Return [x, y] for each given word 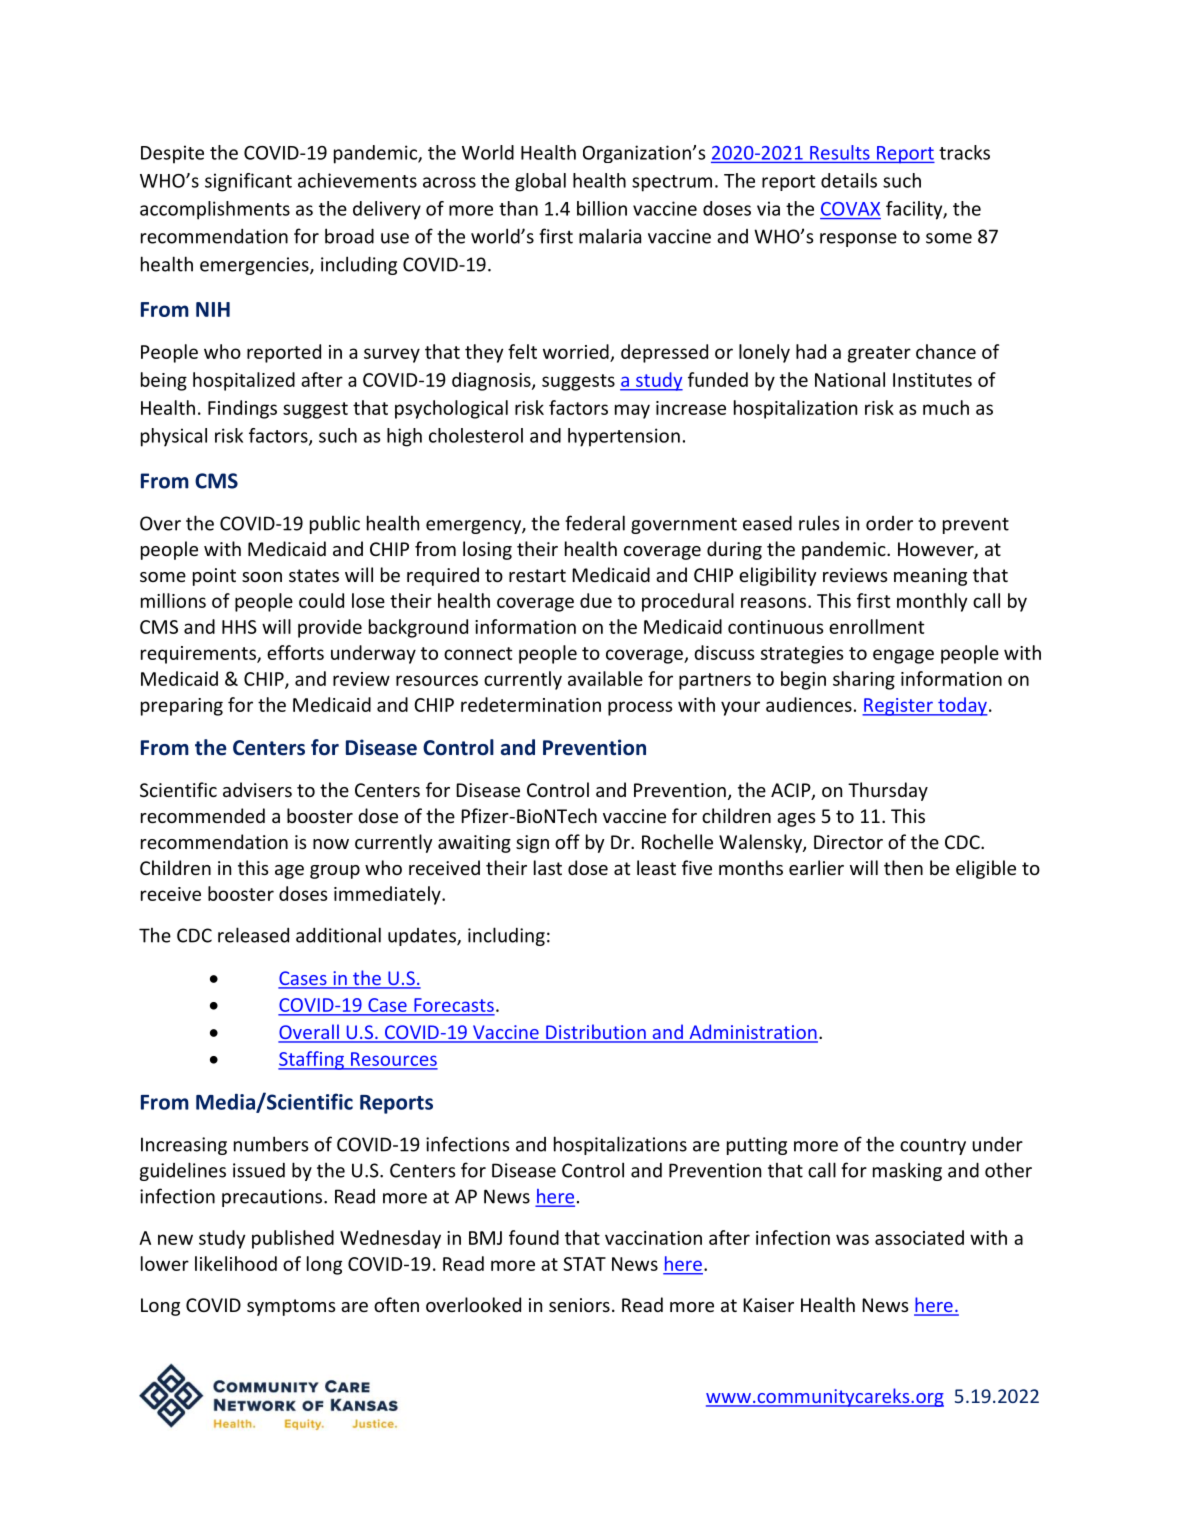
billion [602, 208]
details [849, 180]
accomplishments [215, 210]
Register [898, 707]
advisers [257, 789]
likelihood [236, 1263]
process [640, 708]
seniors [579, 1305]
